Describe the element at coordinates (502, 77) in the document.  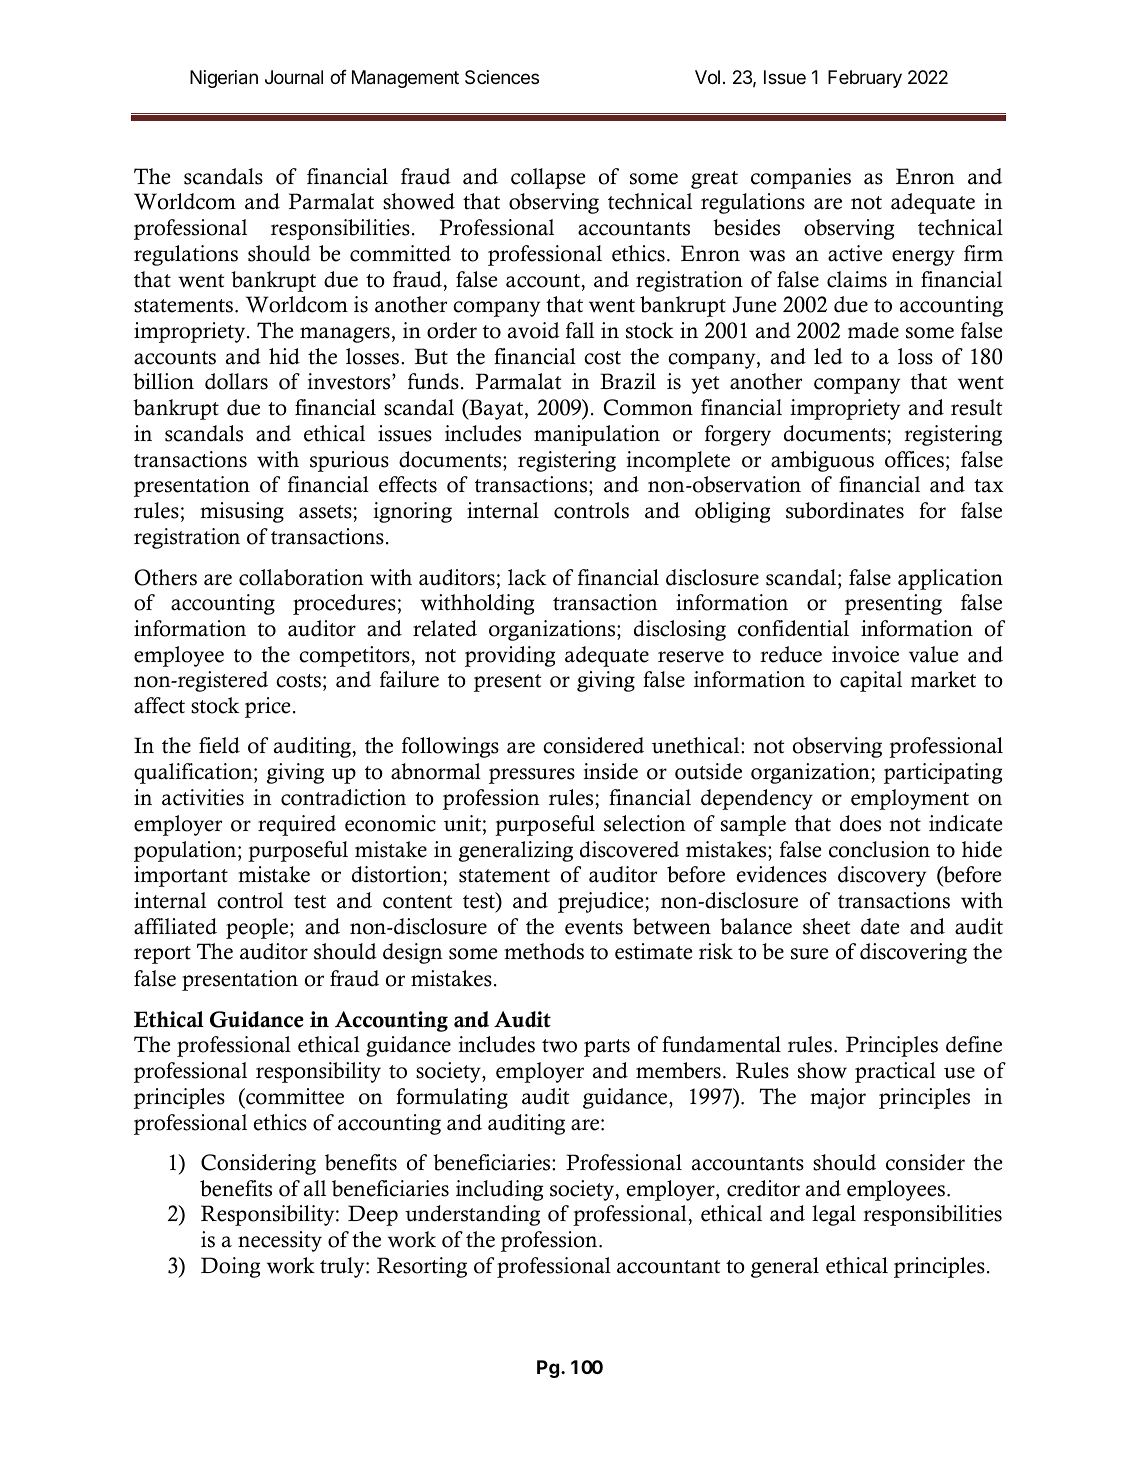
I see `Sciences` at that location.
